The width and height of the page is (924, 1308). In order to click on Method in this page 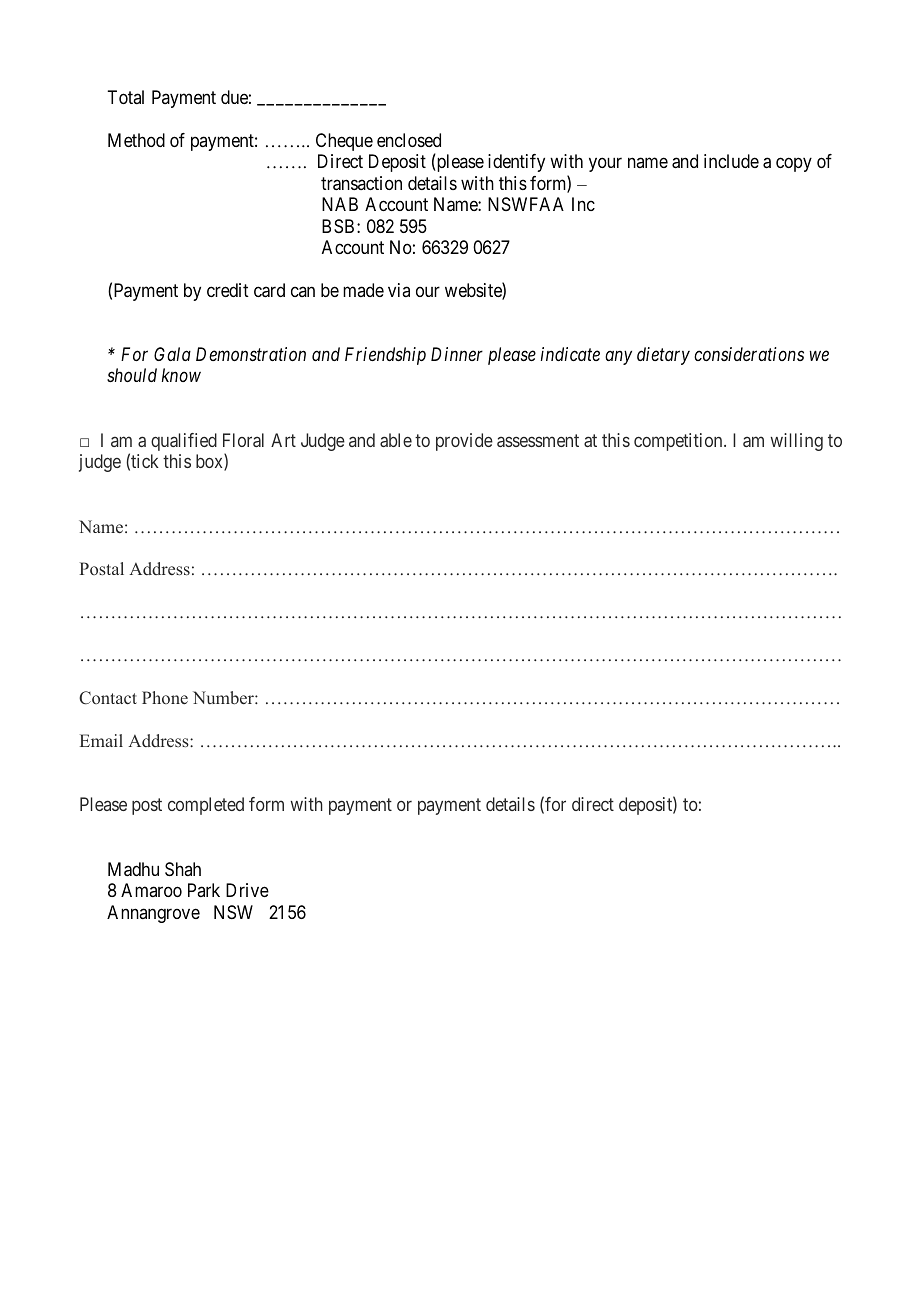, I will do `click(136, 140)`.
